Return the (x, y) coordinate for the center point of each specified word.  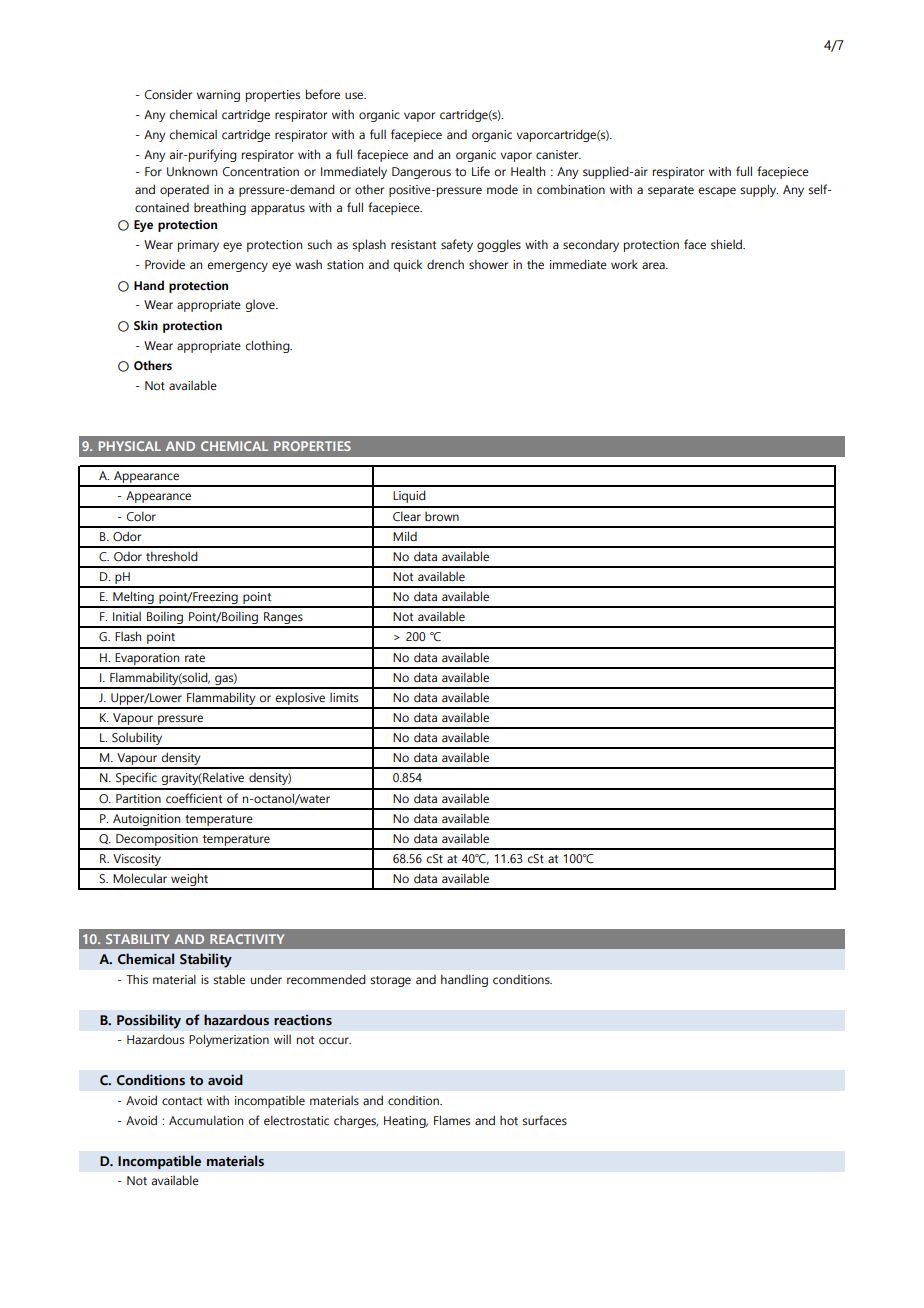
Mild (405, 536)
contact (182, 1101)
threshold (172, 556)
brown (442, 516)
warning (218, 96)
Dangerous (421, 173)
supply (759, 190)
